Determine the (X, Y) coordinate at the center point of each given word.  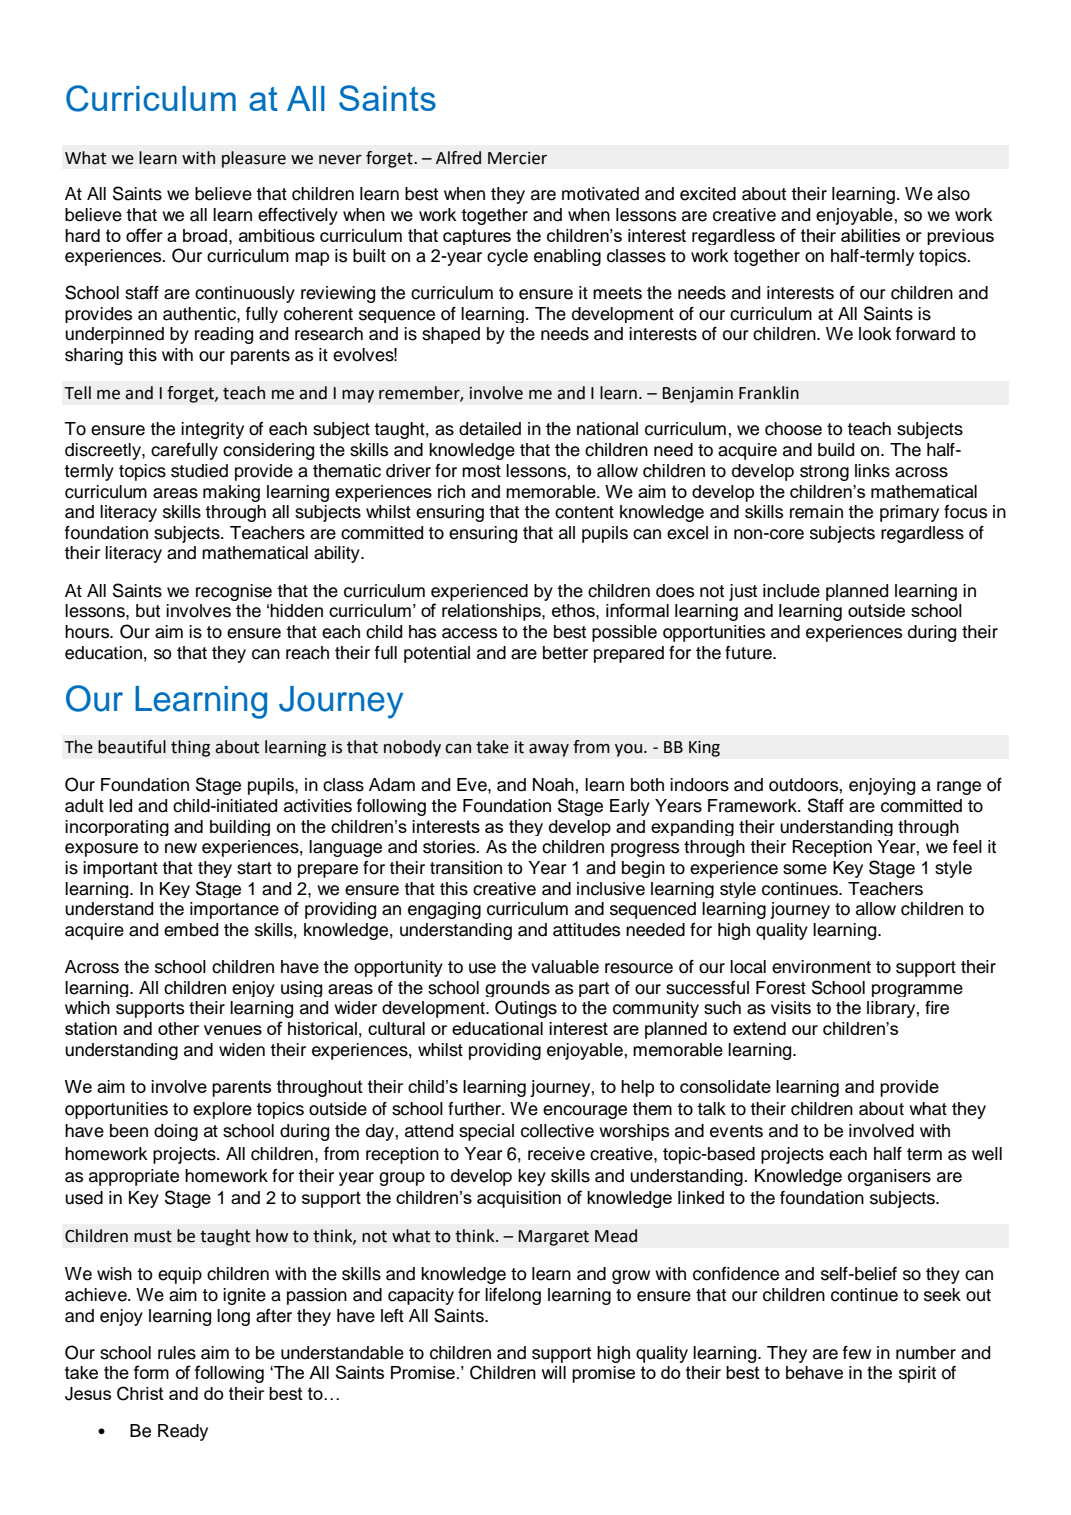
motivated (600, 194)
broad (205, 235)
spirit (917, 1374)
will (554, 1372)
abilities (870, 235)
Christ (140, 1393)
